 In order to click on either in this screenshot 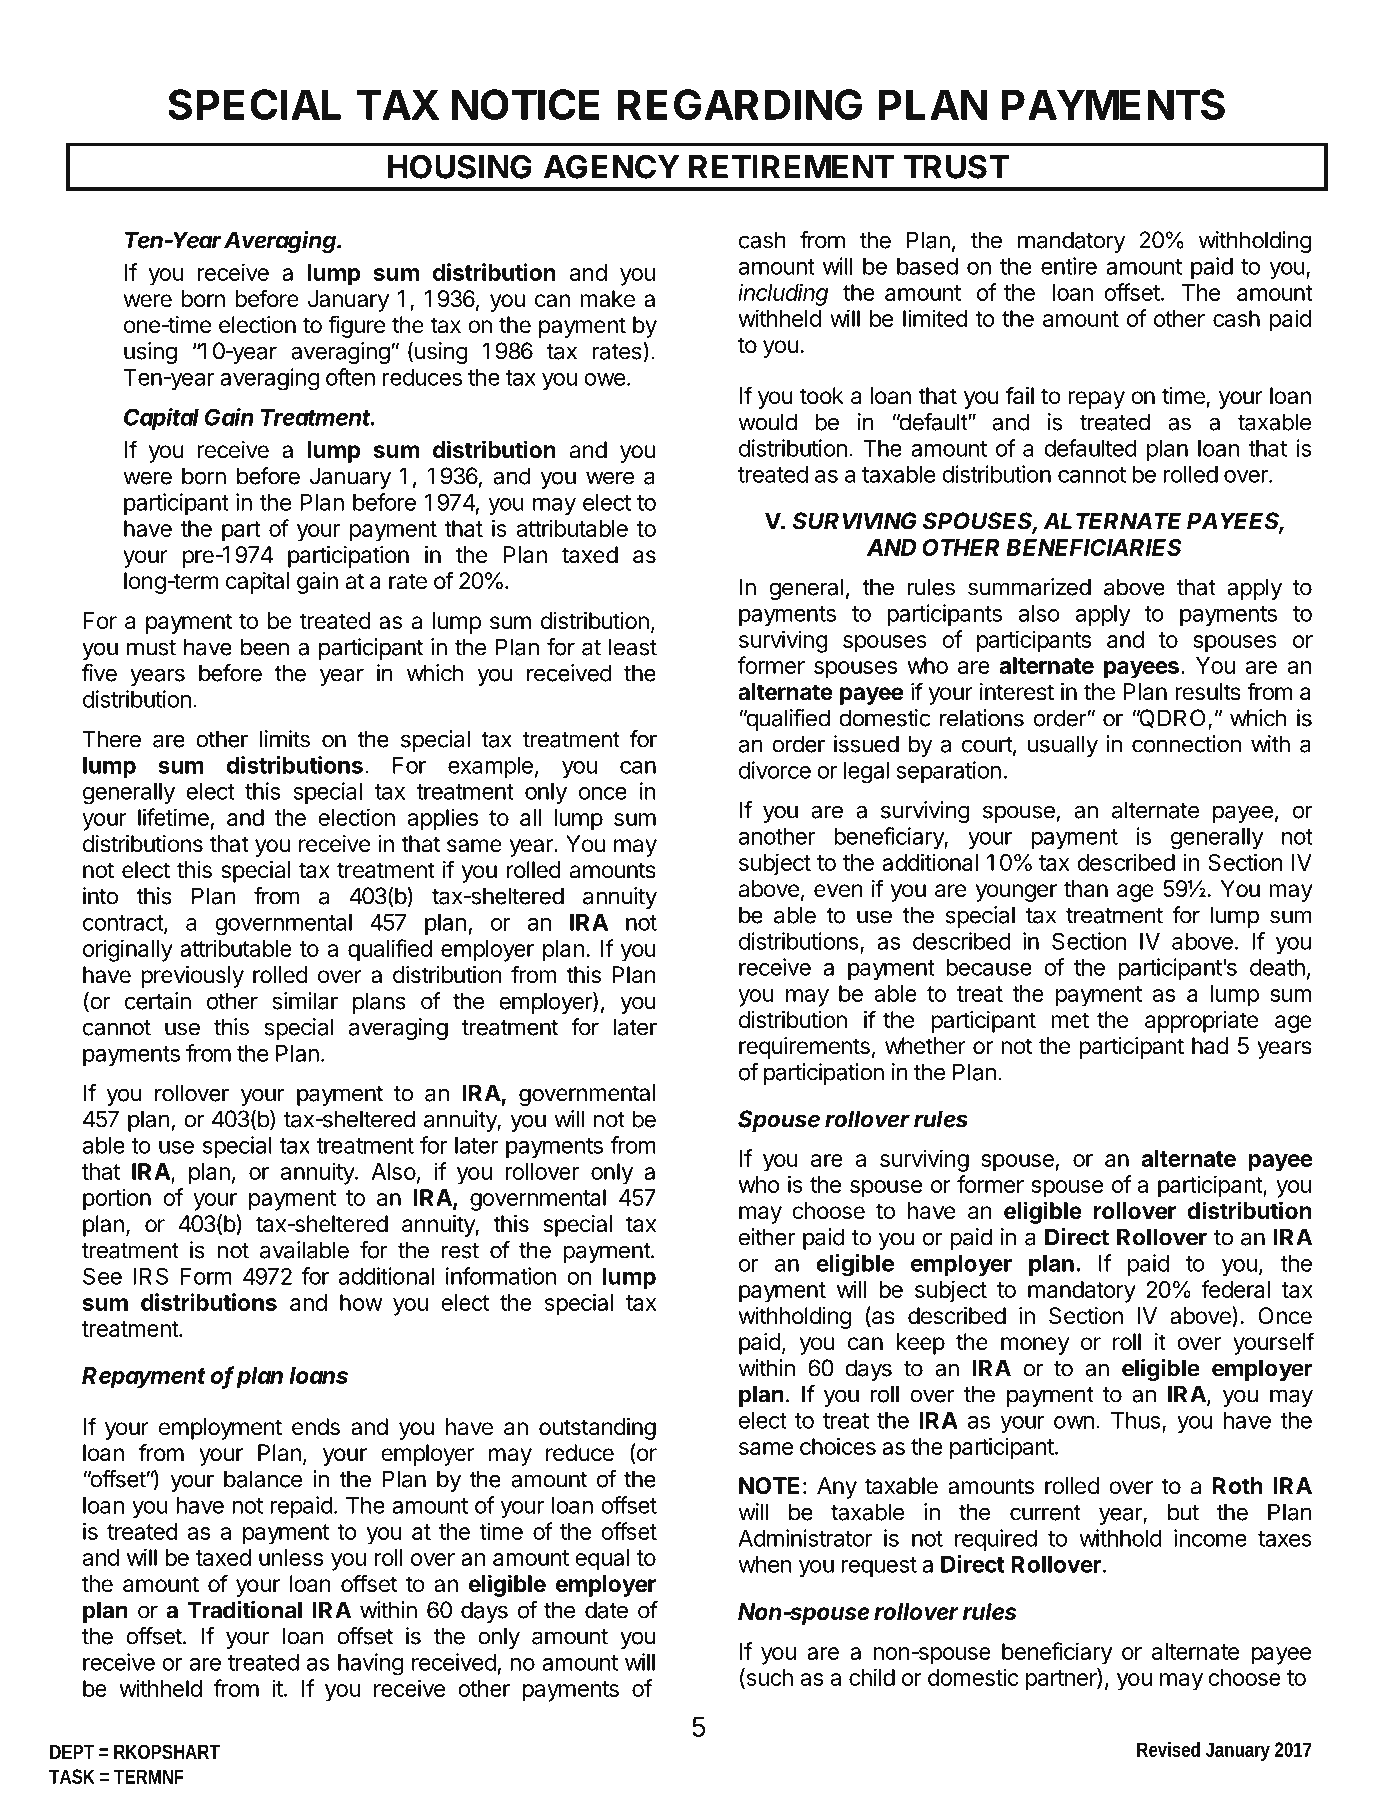, I will do `click(767, 1237)`.
